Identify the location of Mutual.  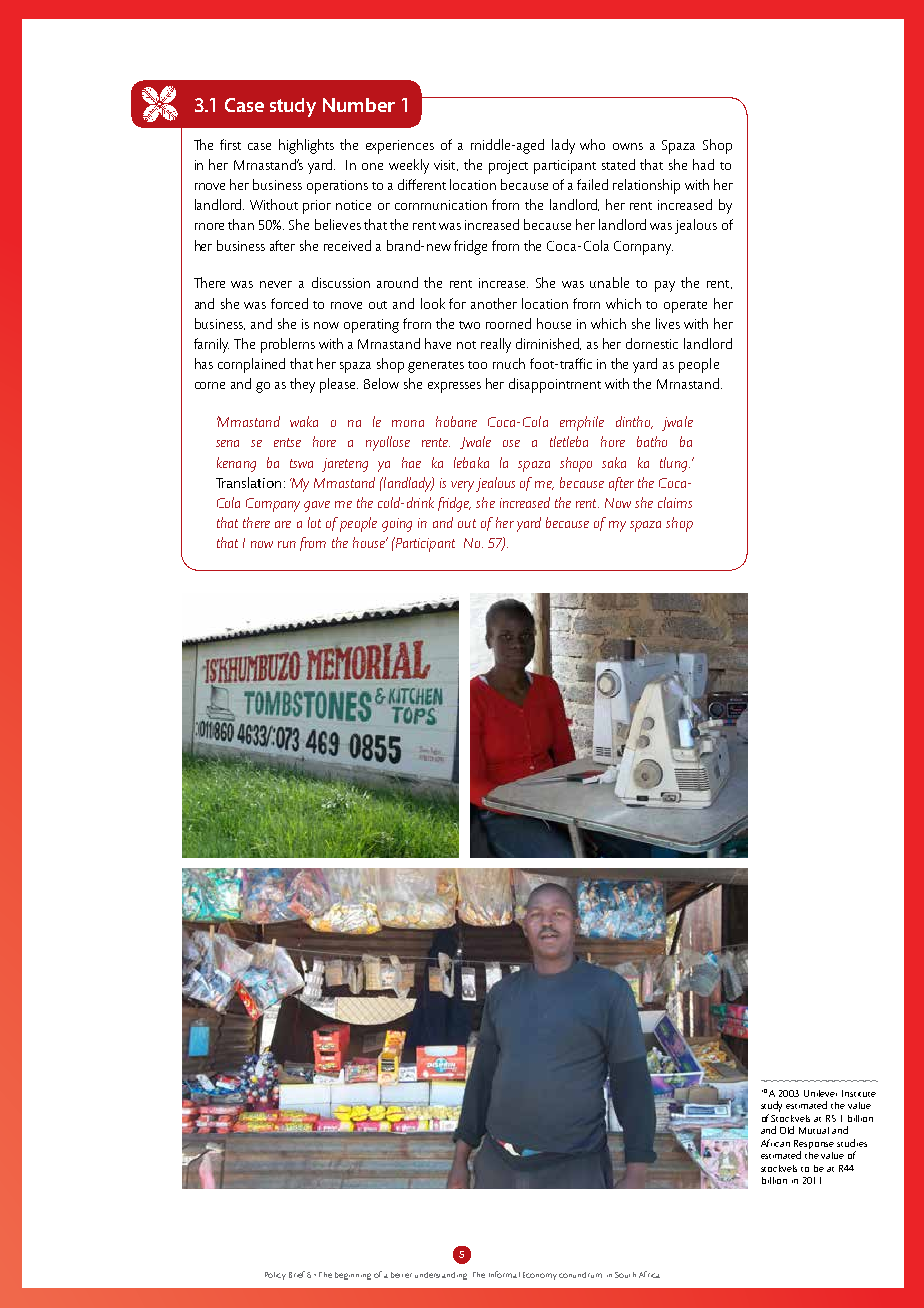
(814, 1130).
